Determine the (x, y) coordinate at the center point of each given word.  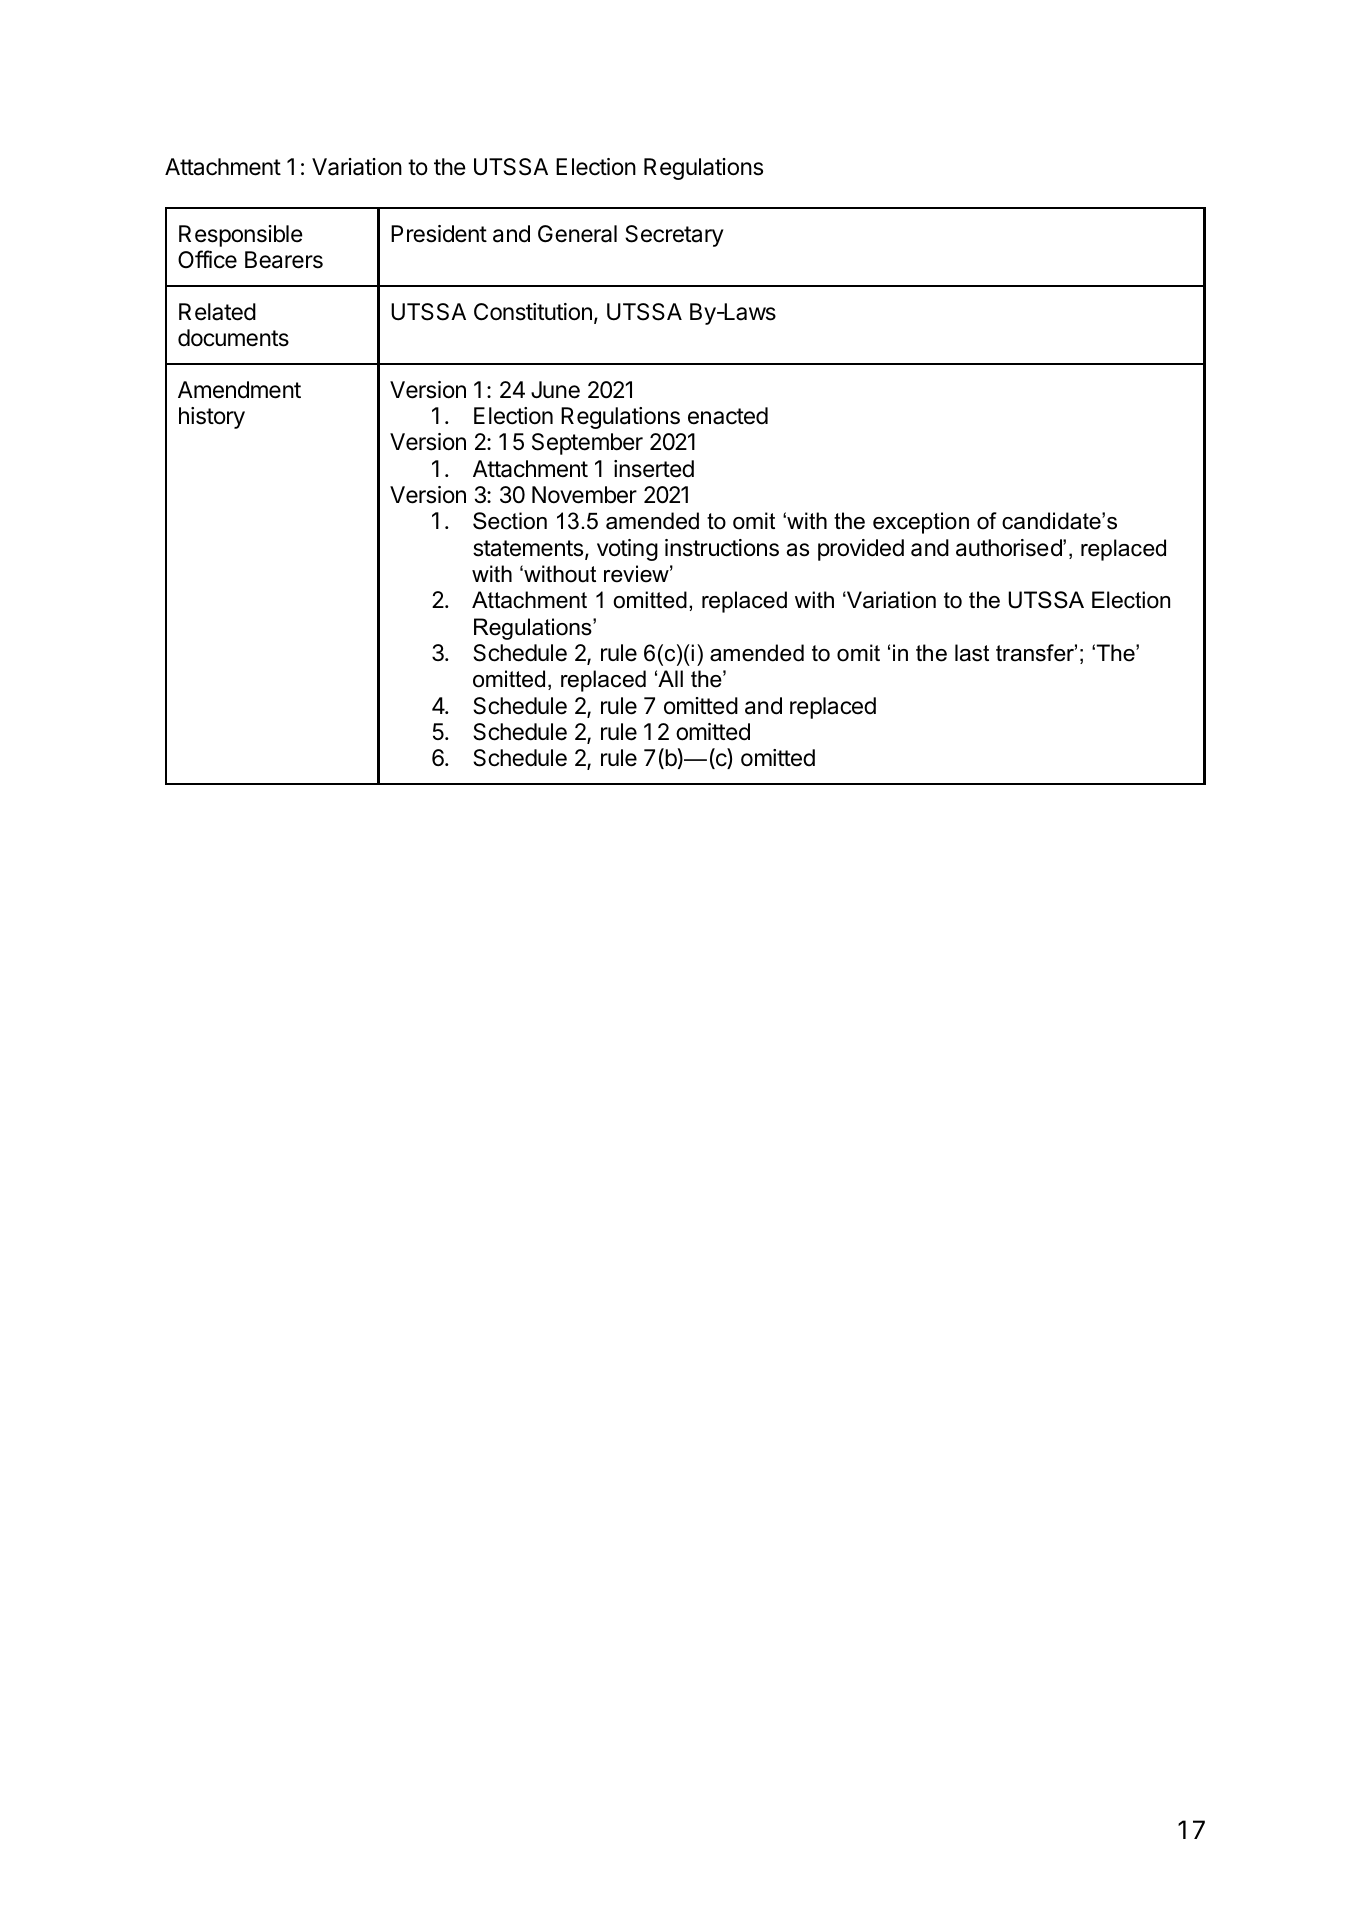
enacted (728, 416)
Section (510, 521)
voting (627, 550)
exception (921, 523)
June (555, 390)
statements (529, 549)
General (577, 234)
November (584, 495)
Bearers (284, 260)
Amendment (239, 390)
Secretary (674, 236)
